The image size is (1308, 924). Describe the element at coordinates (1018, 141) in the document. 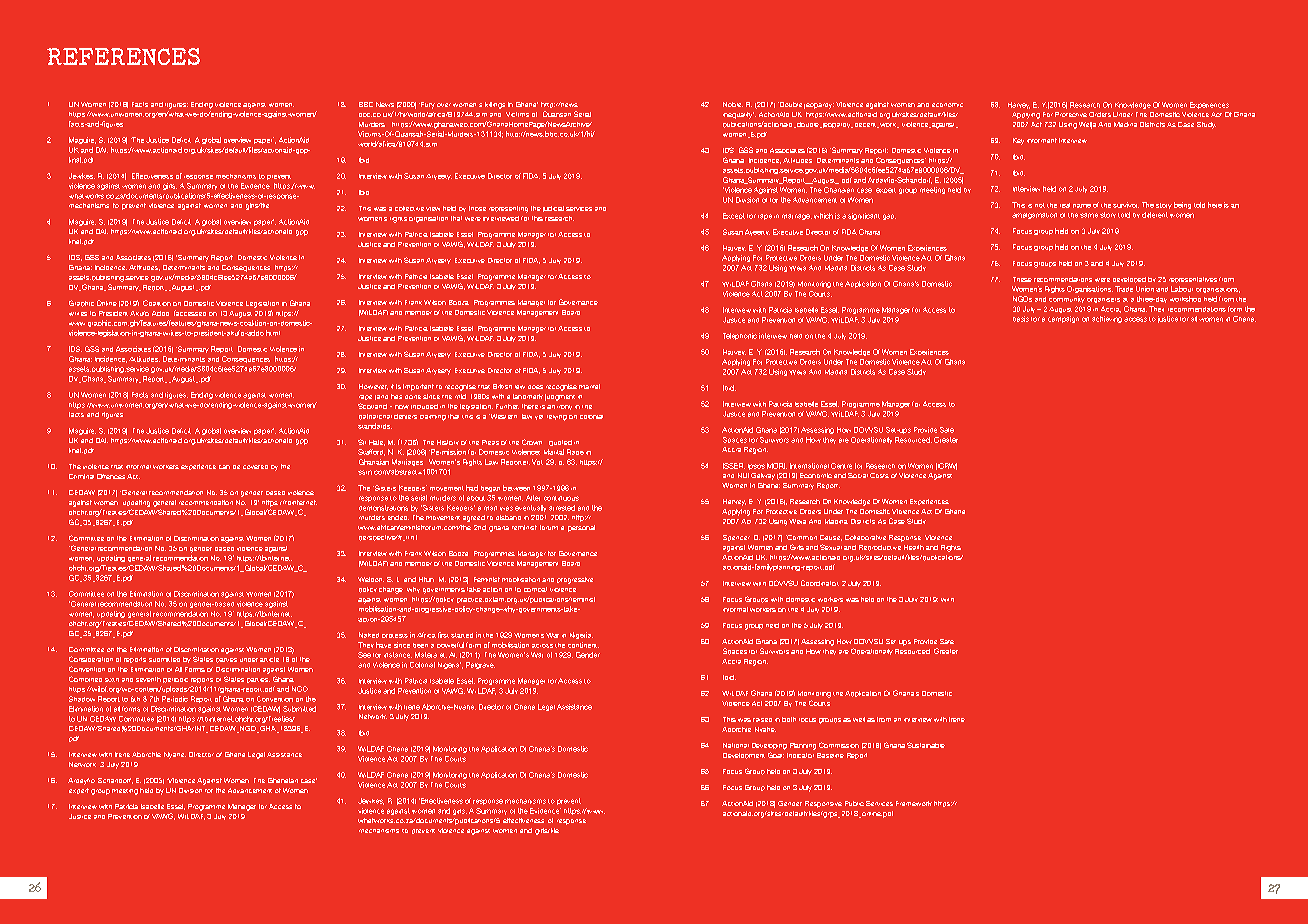

I see `Key` at that location.
